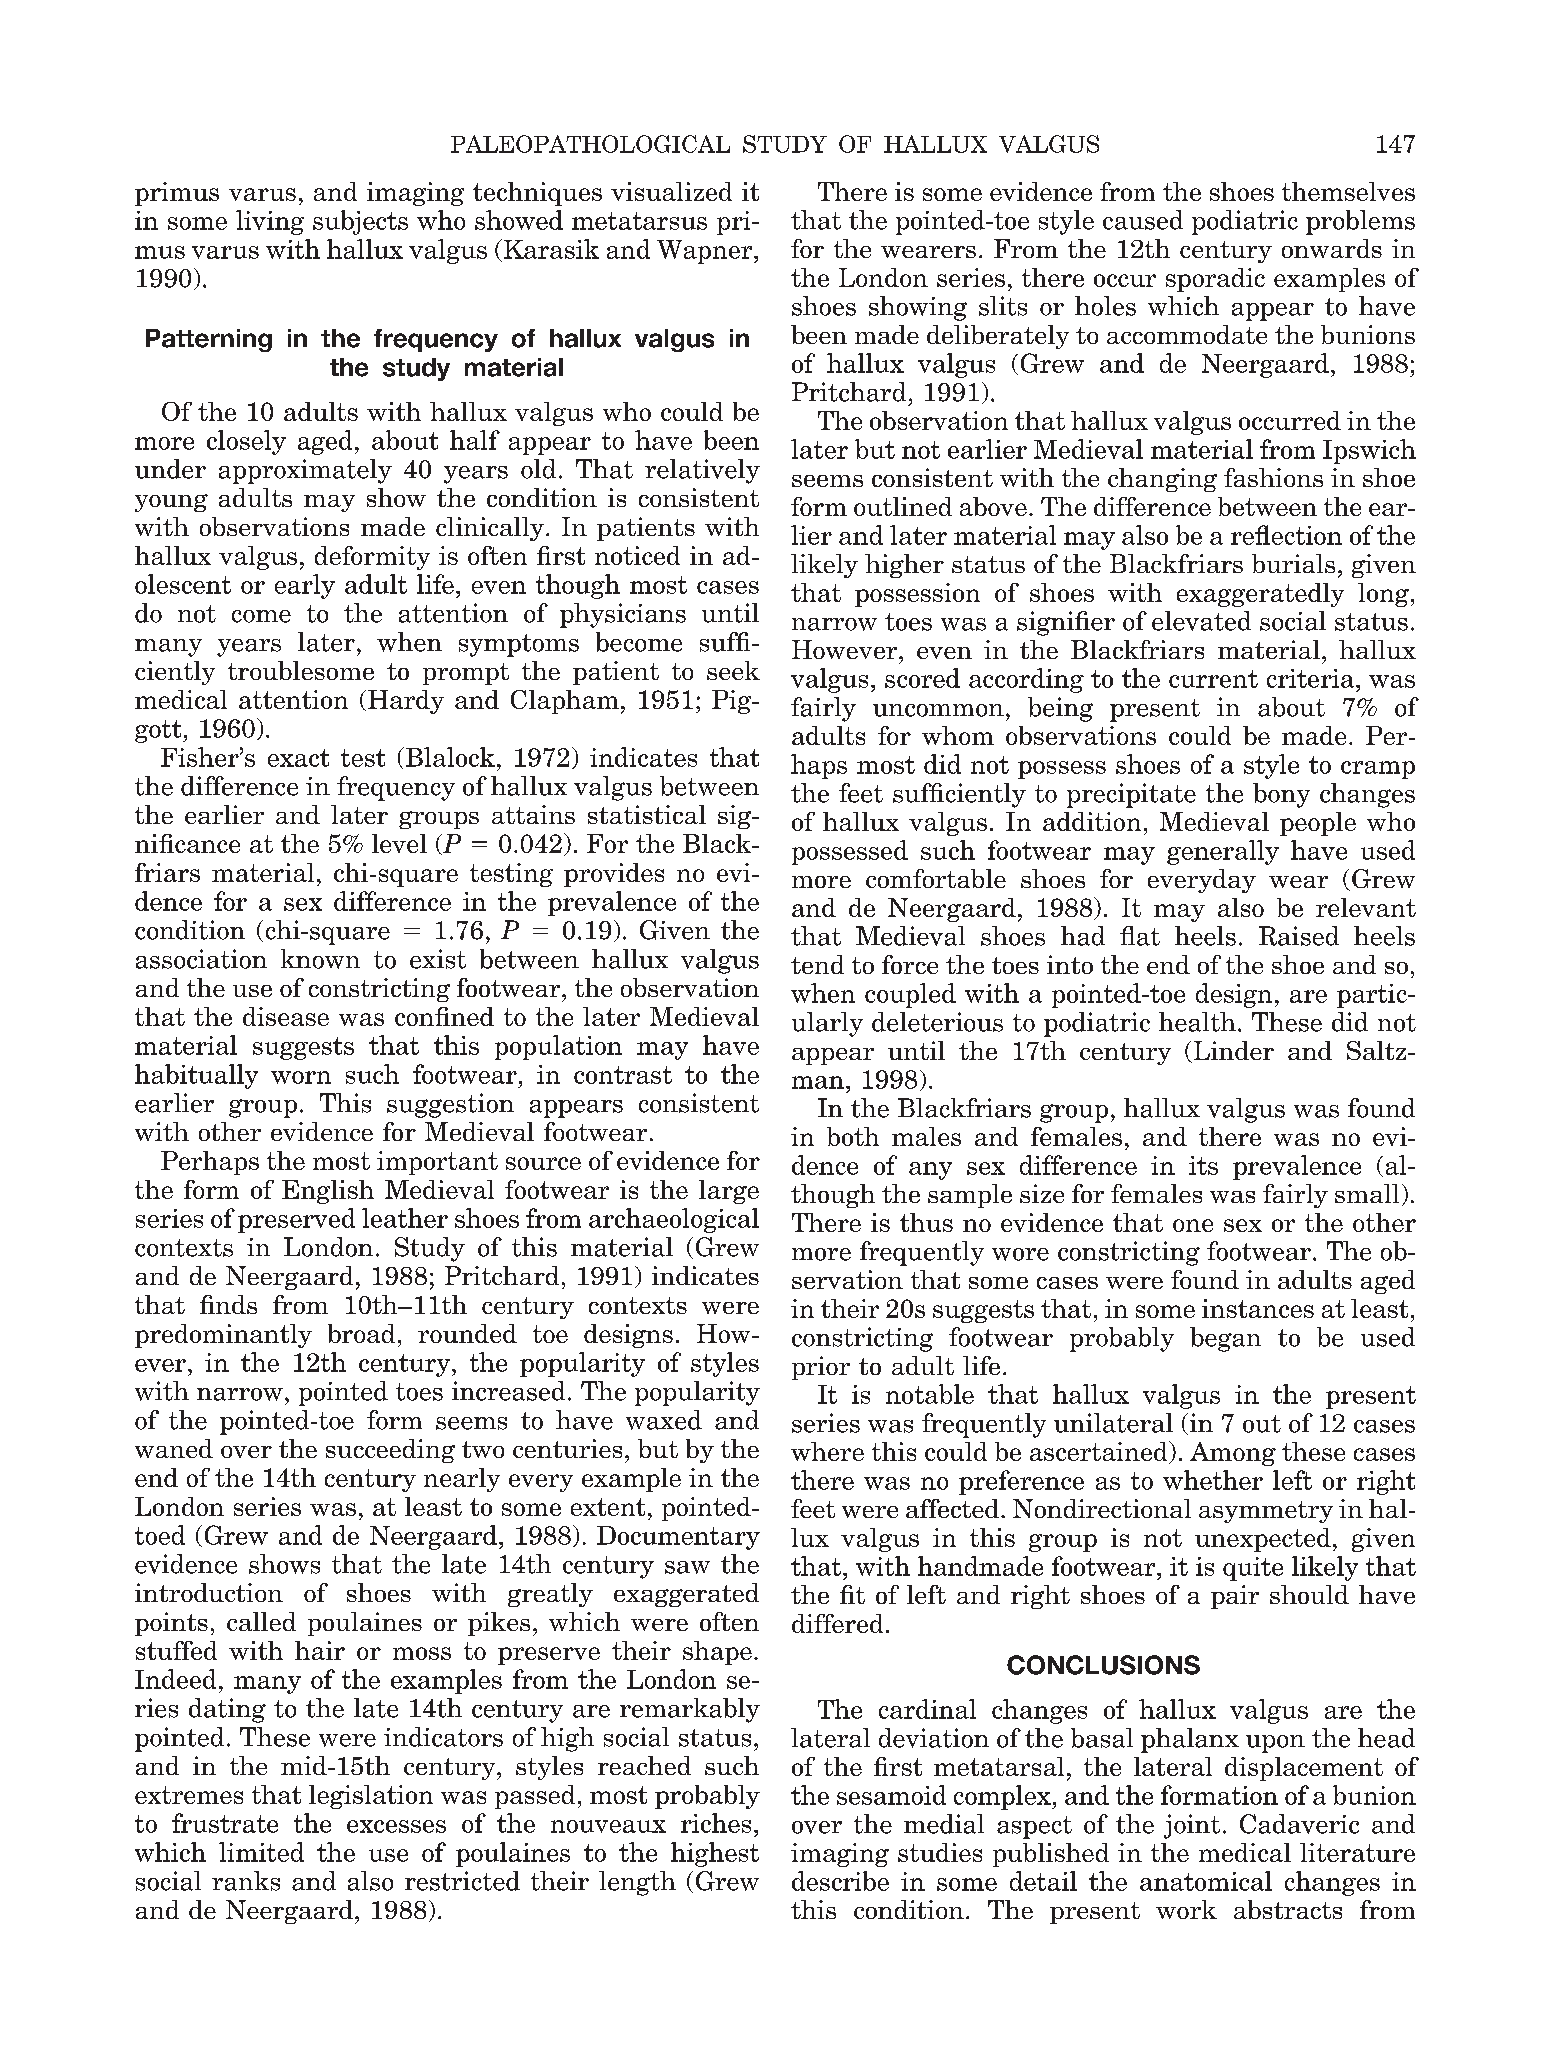 The height and width of the screenshot is (2062, 1547). Describe the element at coordinates (817, 964) in the screenshot. I see `tend` at that location.
